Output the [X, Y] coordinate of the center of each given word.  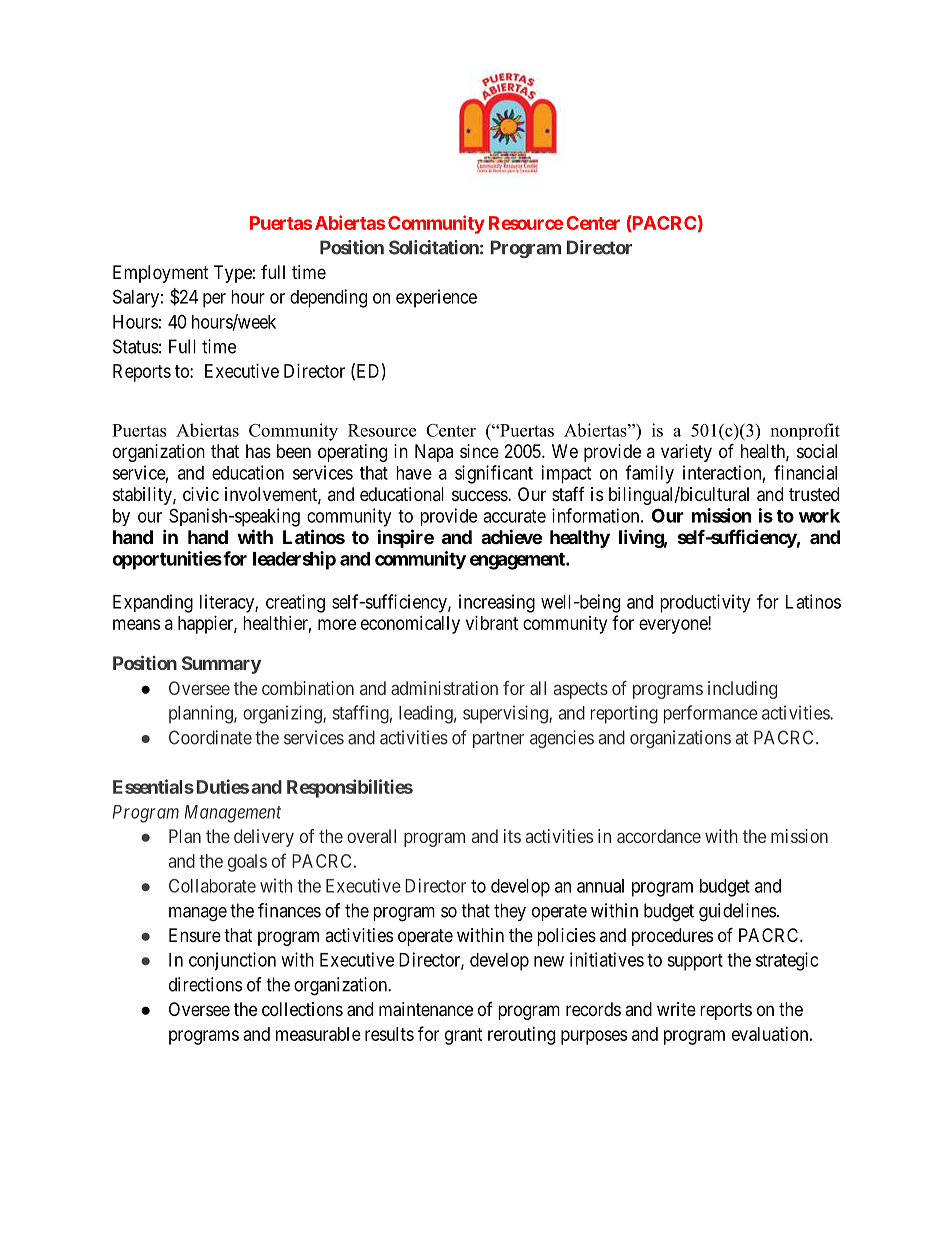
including [742, 690]
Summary [221, 665]
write [676, 1009]
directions [205, 984]
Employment [161, 274]
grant [464, 1036]
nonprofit [805, 431]
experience [436, 298]
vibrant [492, 623]
